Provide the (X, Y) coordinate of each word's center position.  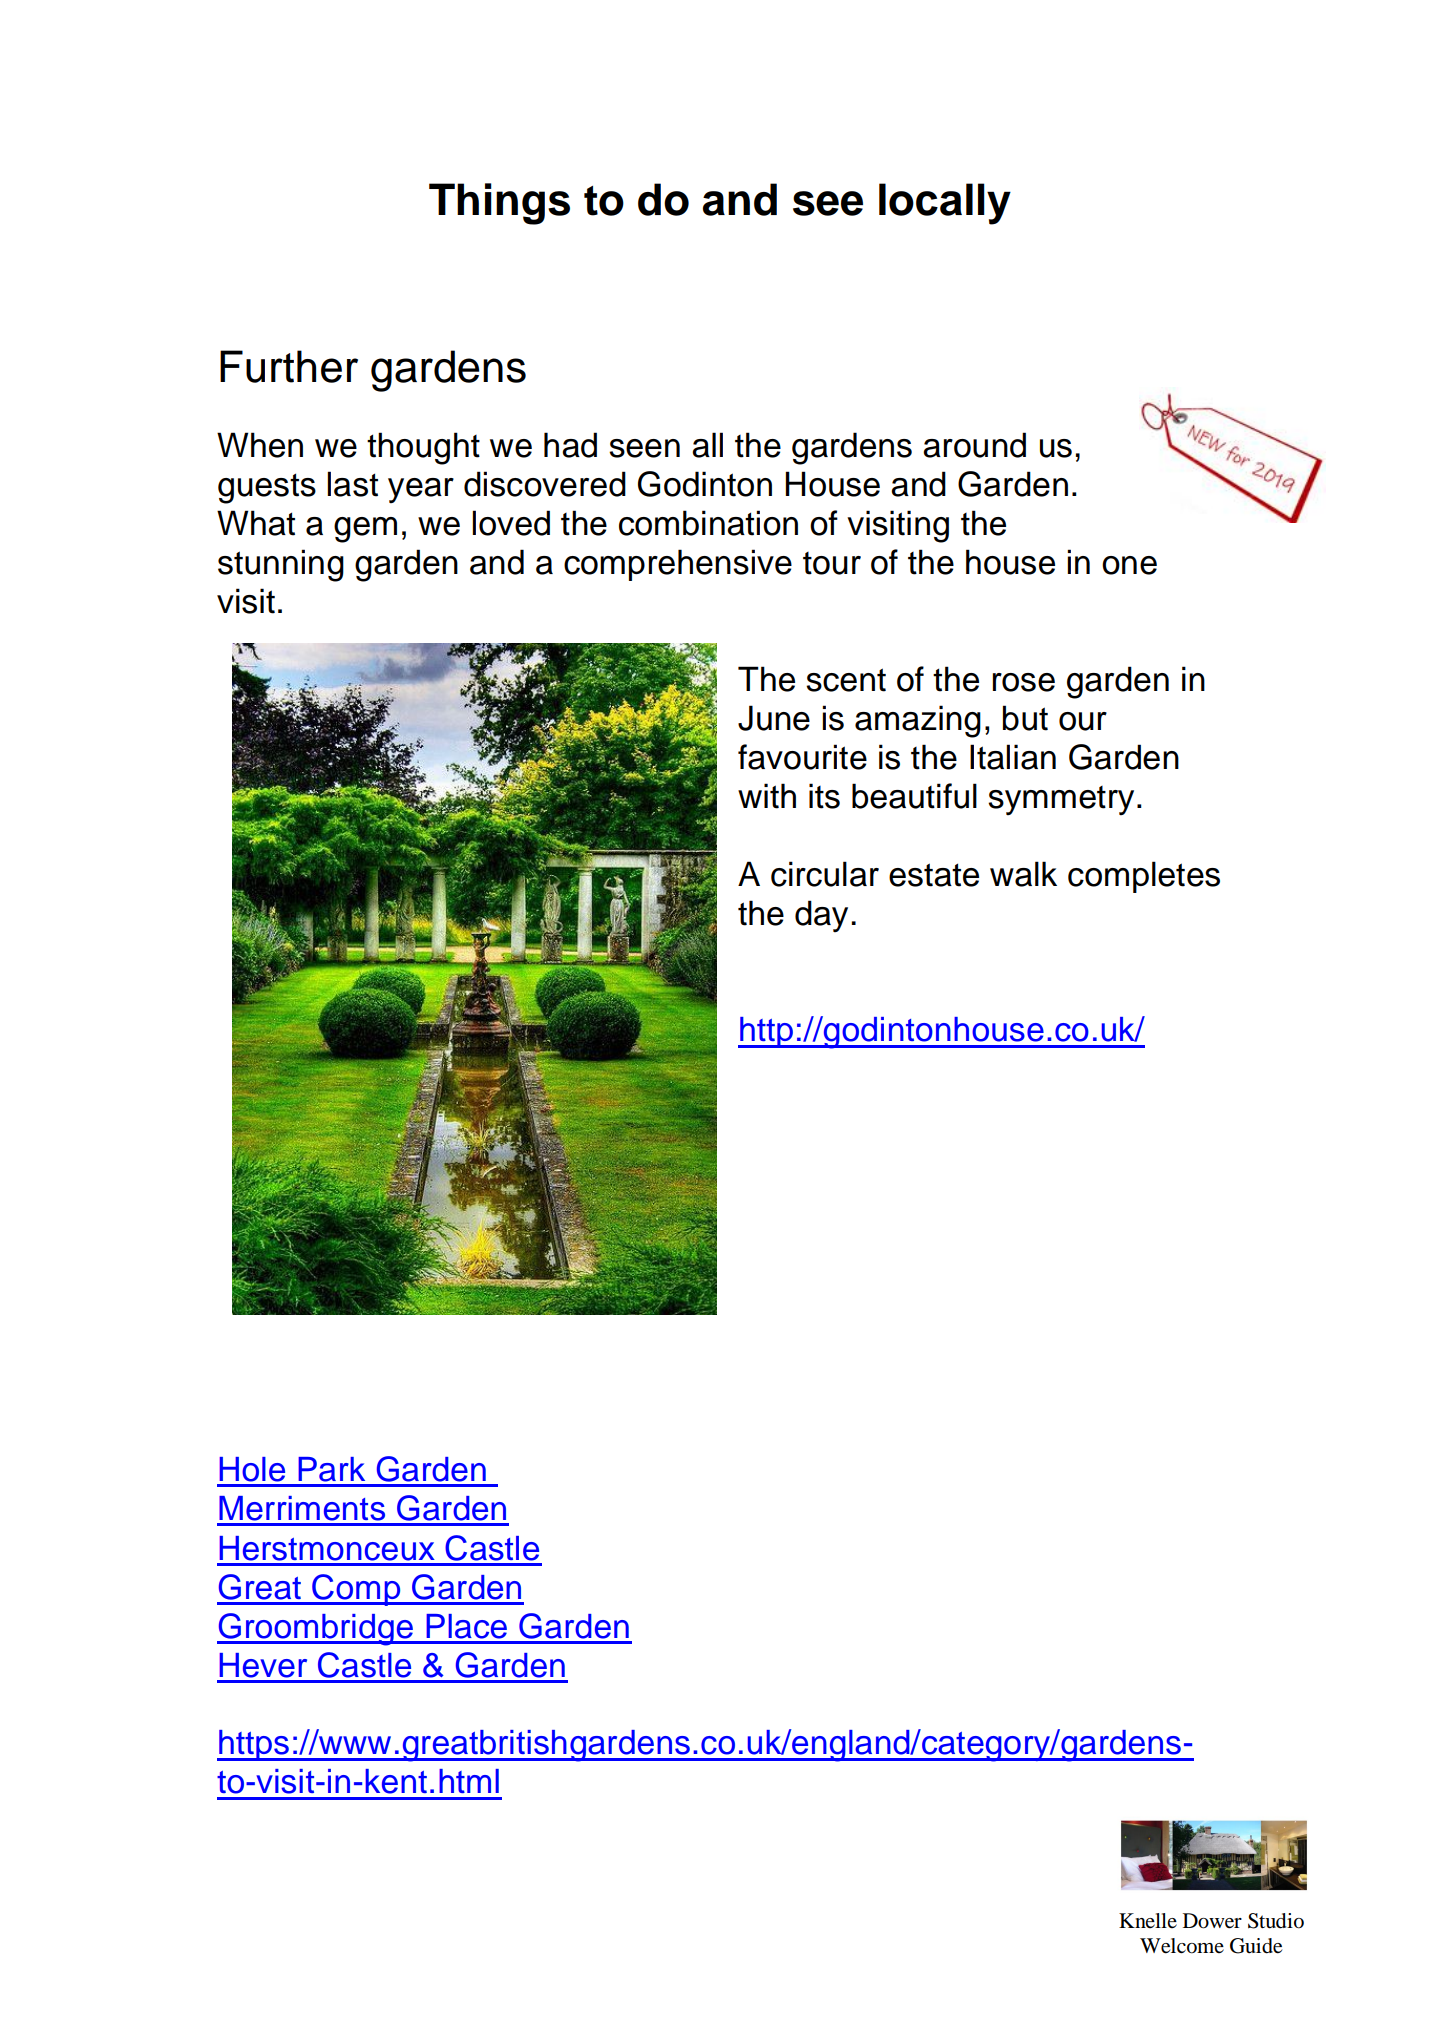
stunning (281, 565)
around (974, 445)
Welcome (1182, 1946)
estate (934, 875)
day (821, 916)
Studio (1276, 1921)
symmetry (1061, 800)
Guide (1256, 1946)
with (767, 796)
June (774, 718)
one (1129, 565)
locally (945, 204)
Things (499, 204)
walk (1023, 874)
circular (825, 874)
